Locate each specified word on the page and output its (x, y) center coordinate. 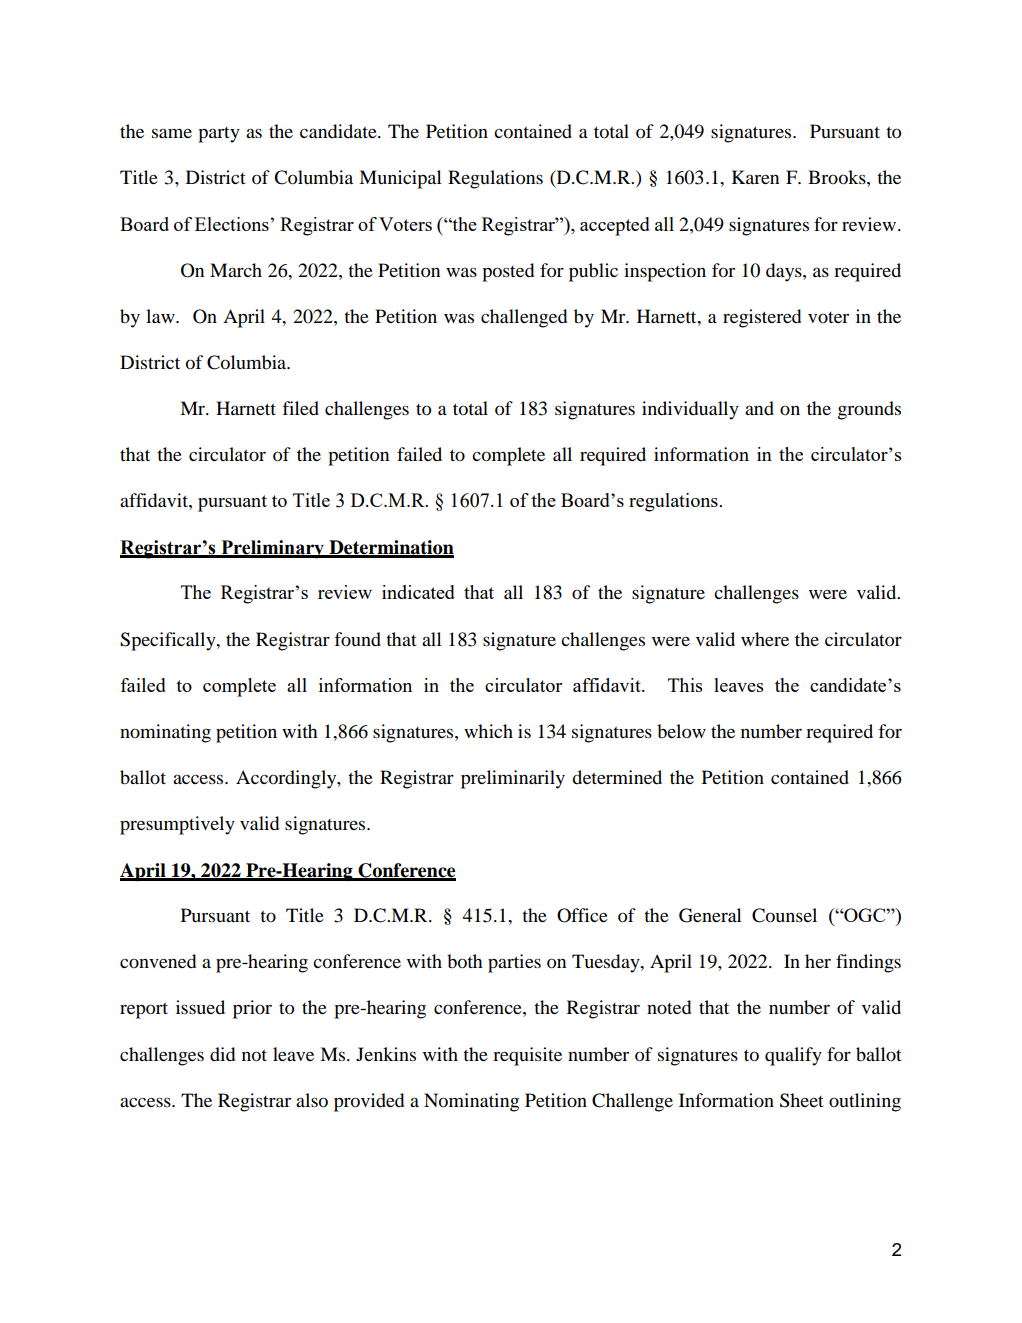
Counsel (784, 915)
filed (300, 408)
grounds (869, 410)
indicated (418, 592)
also (312, 1100)
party (219, 135)
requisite (527, 1056)
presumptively (177, 825)
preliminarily (513, 779)
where (765, 639)
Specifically (169, 641)
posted (508, 272)
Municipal (400, 179)
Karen (755, 177)
